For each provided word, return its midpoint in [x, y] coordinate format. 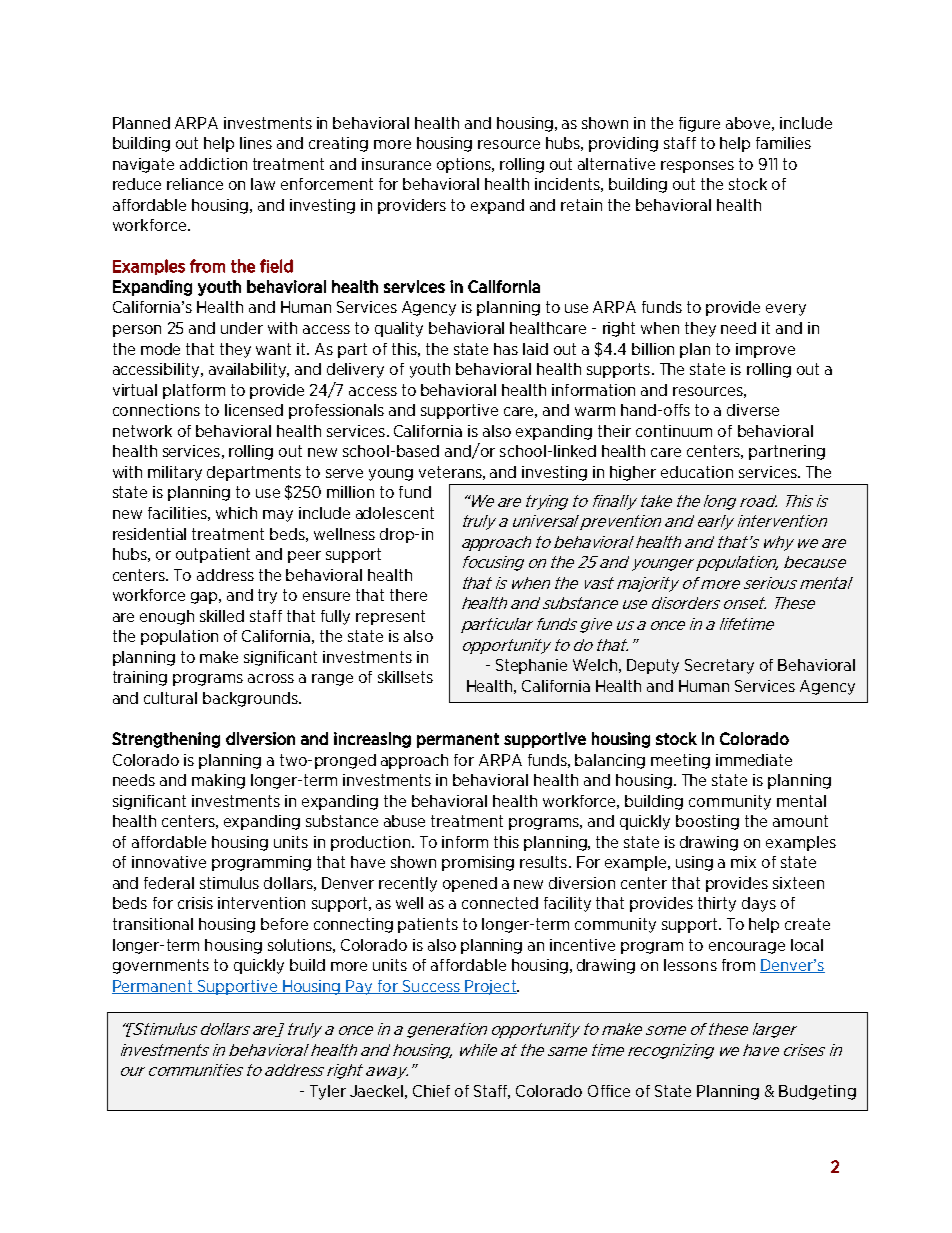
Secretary [719, 666]
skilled [222, 616]
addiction [213, 164]
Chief [431, 1091]
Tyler [328, 1092]
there [408, 595]
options [465, 165]
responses [697, 167]
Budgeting [817, 1092]
